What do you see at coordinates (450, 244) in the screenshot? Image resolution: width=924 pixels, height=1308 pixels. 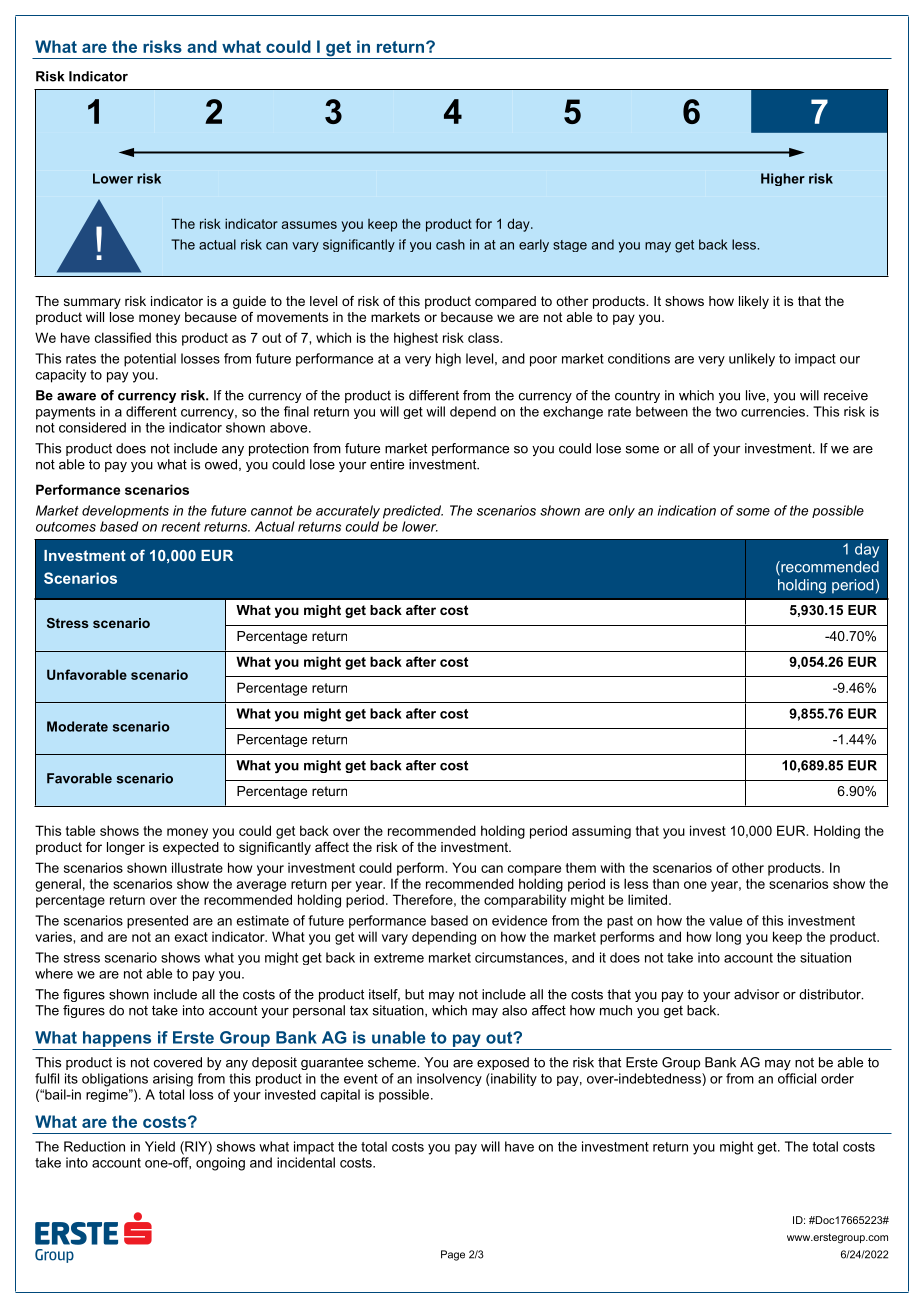 I see `cash` at bounding box center [450, 244].
